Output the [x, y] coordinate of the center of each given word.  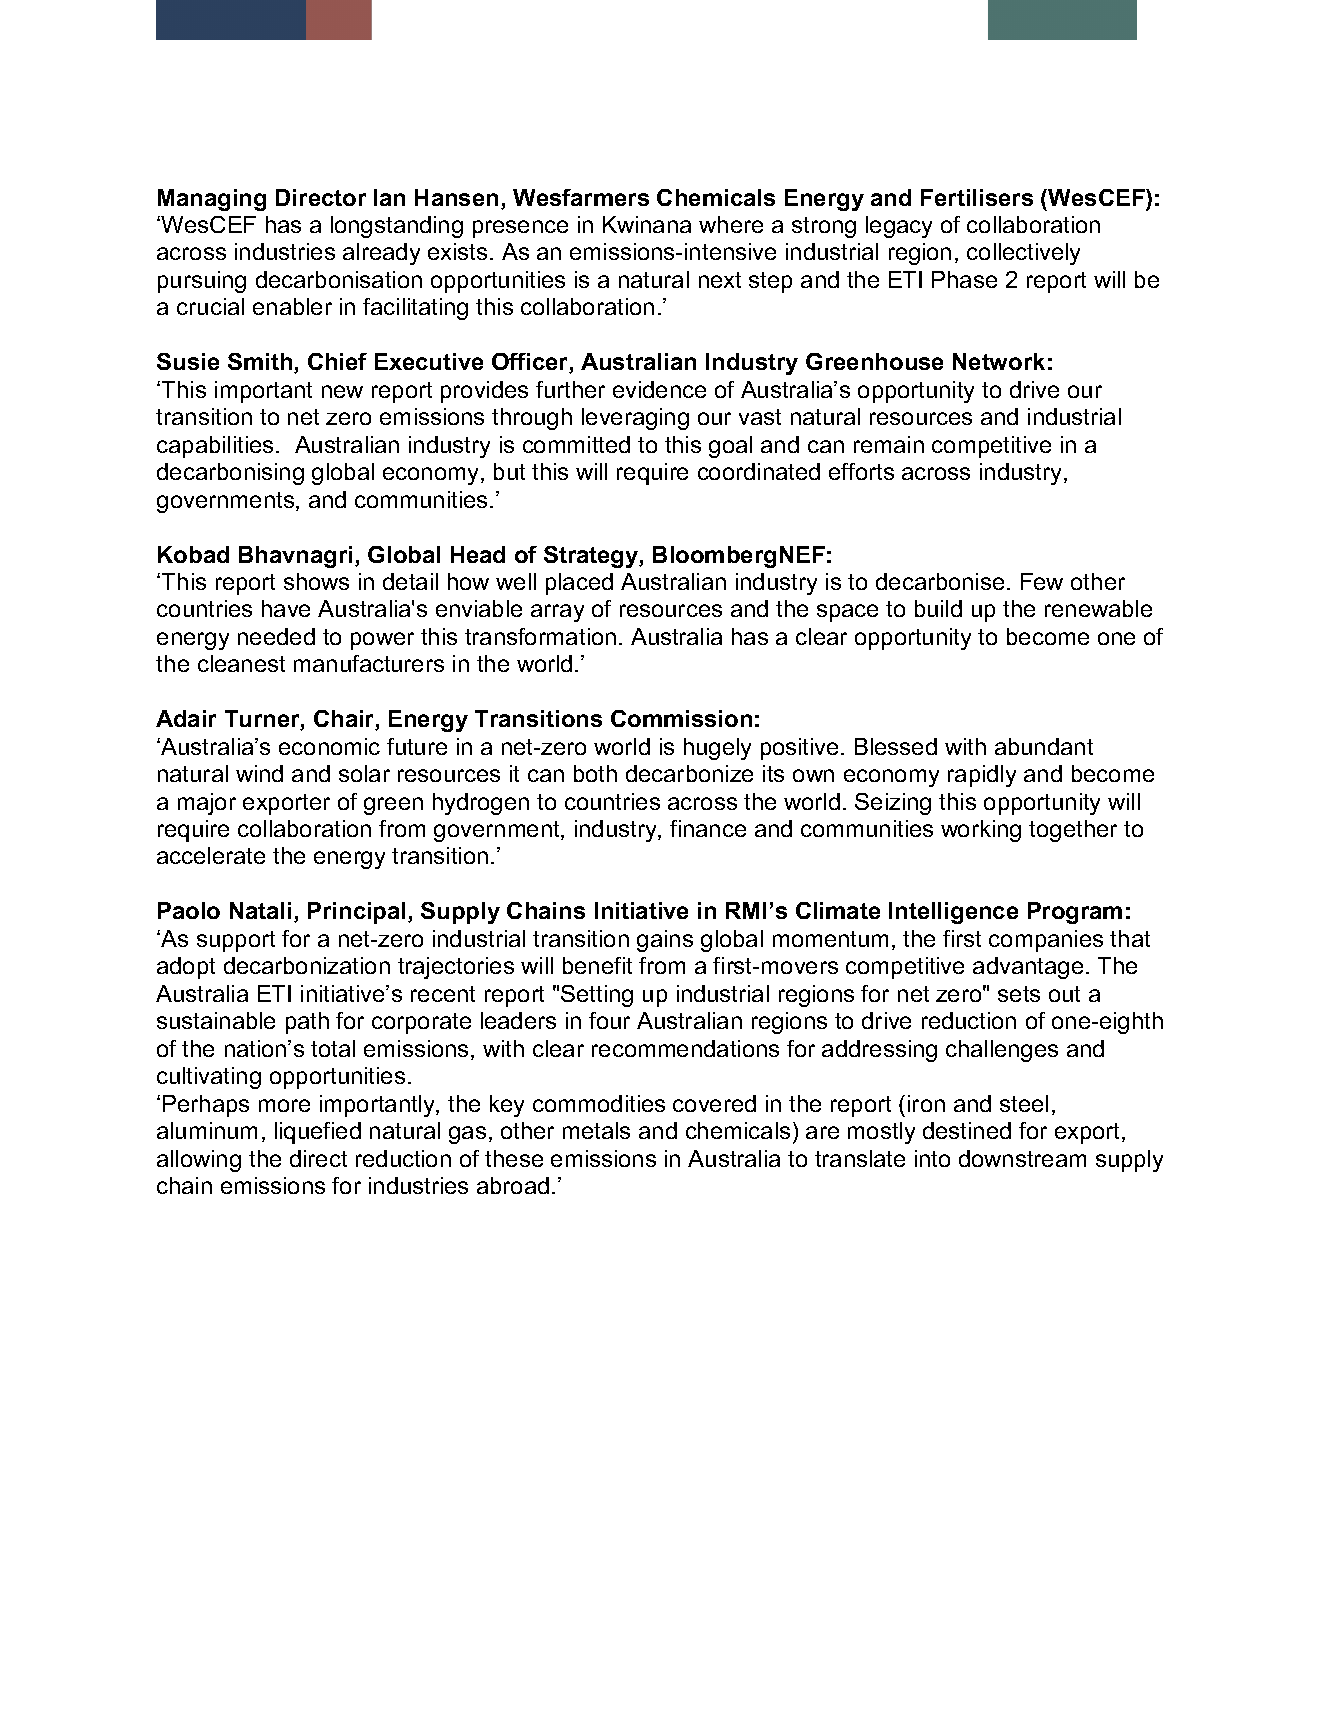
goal [730, 447]
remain [889, 444]
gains [665, 941]
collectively [1023, 254]
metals [596, 1130]
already [381, 254]
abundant [1044, 746]
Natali [260, 910]
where [731, 224]
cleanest [241, 663]
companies [1046, 941]
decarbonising [230, 474]
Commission [681, 718]
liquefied [318, 1133]
